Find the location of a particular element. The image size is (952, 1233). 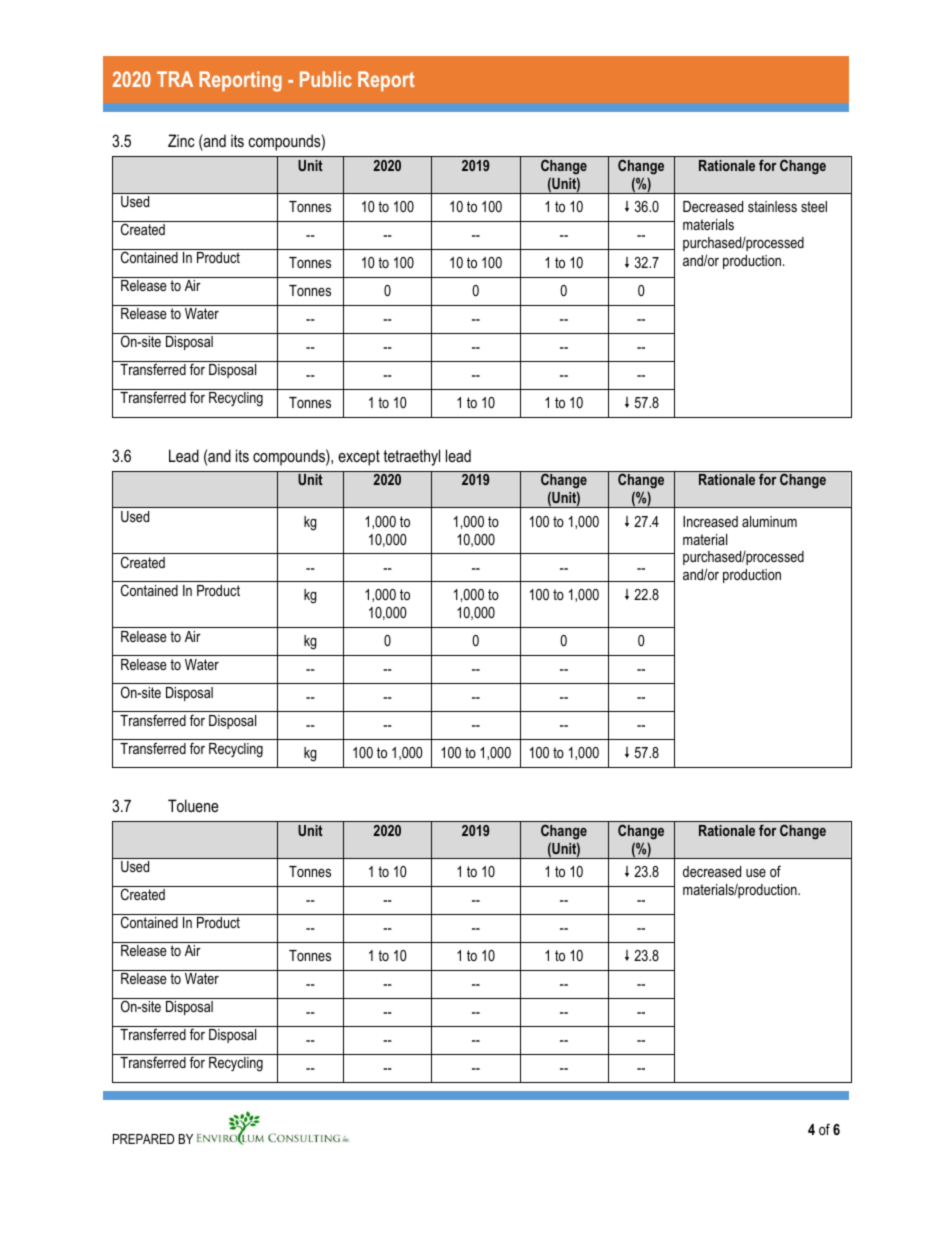

Increased is located at coordinates (710, 521).
